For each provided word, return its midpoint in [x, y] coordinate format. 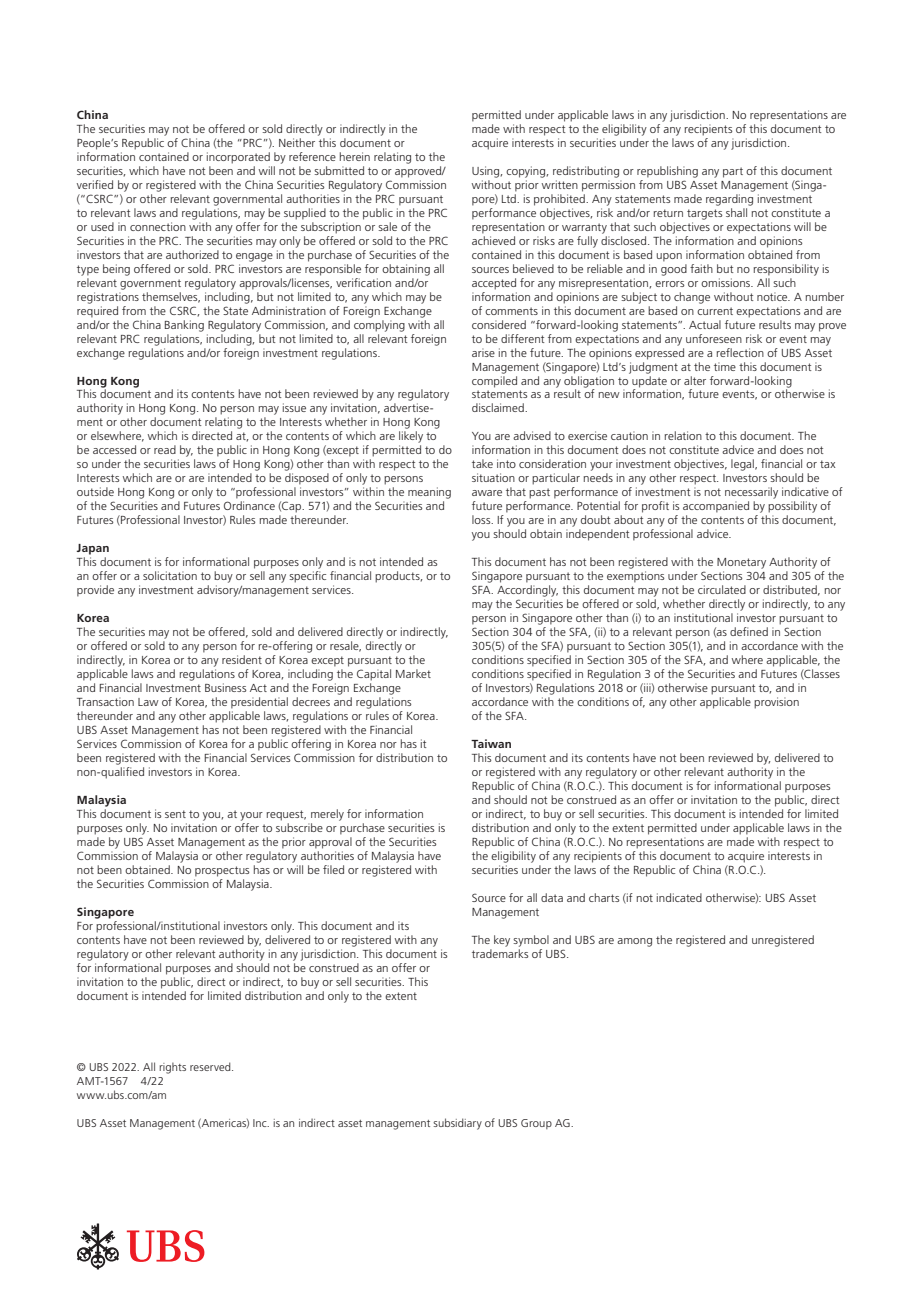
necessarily [751, 493]
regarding [729, 200]
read [165, 449]
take [482, 463]
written [560, 184]
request [286, 815]
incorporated [238, 158]
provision [776, 703]
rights [172, 1068]
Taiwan [491, 743]
